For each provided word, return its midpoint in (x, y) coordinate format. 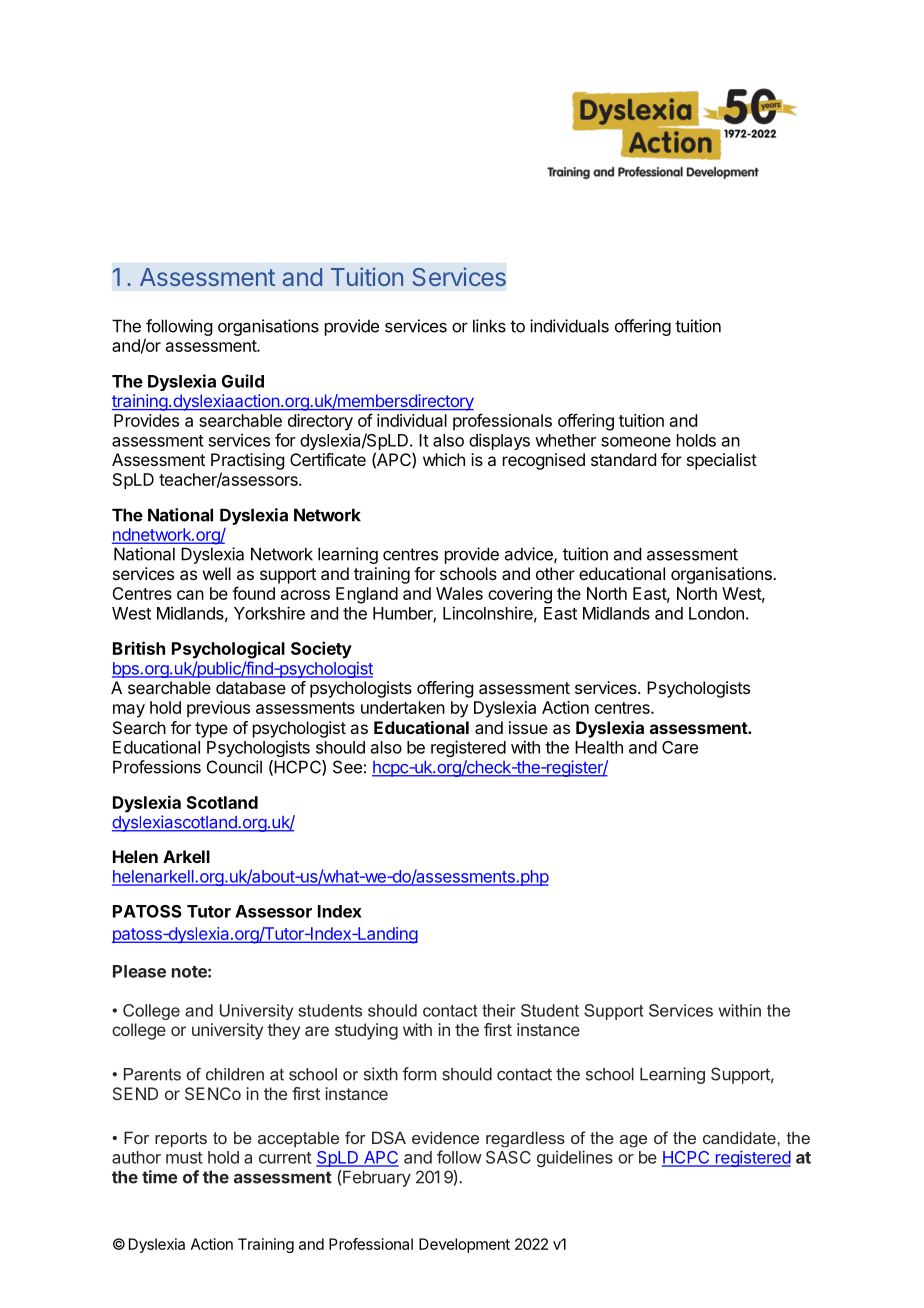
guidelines (575, 1158)
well (217, 573)
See (347, 767)
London (716, 613)
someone (636, 442)
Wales (459, 593)
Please (139, 971)
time (160, 1177)
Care (680, 747)
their (498, 1010)
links (489, 326)
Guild (243, 381)
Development (464, 1245)
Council (234, 767)
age (633, 1141)
